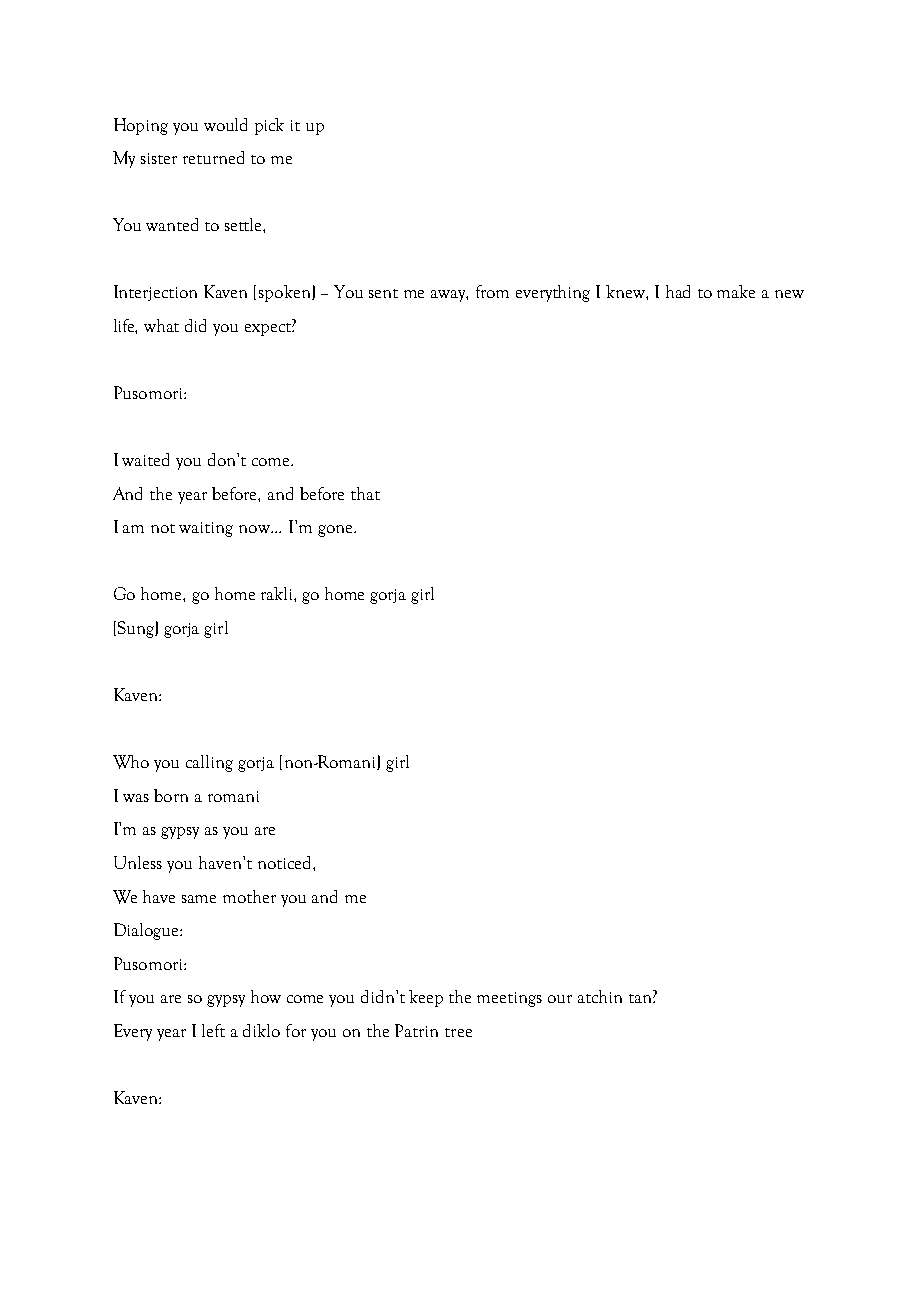 The image size is (924, 1308). I want to click on that, so click(365, 493).
